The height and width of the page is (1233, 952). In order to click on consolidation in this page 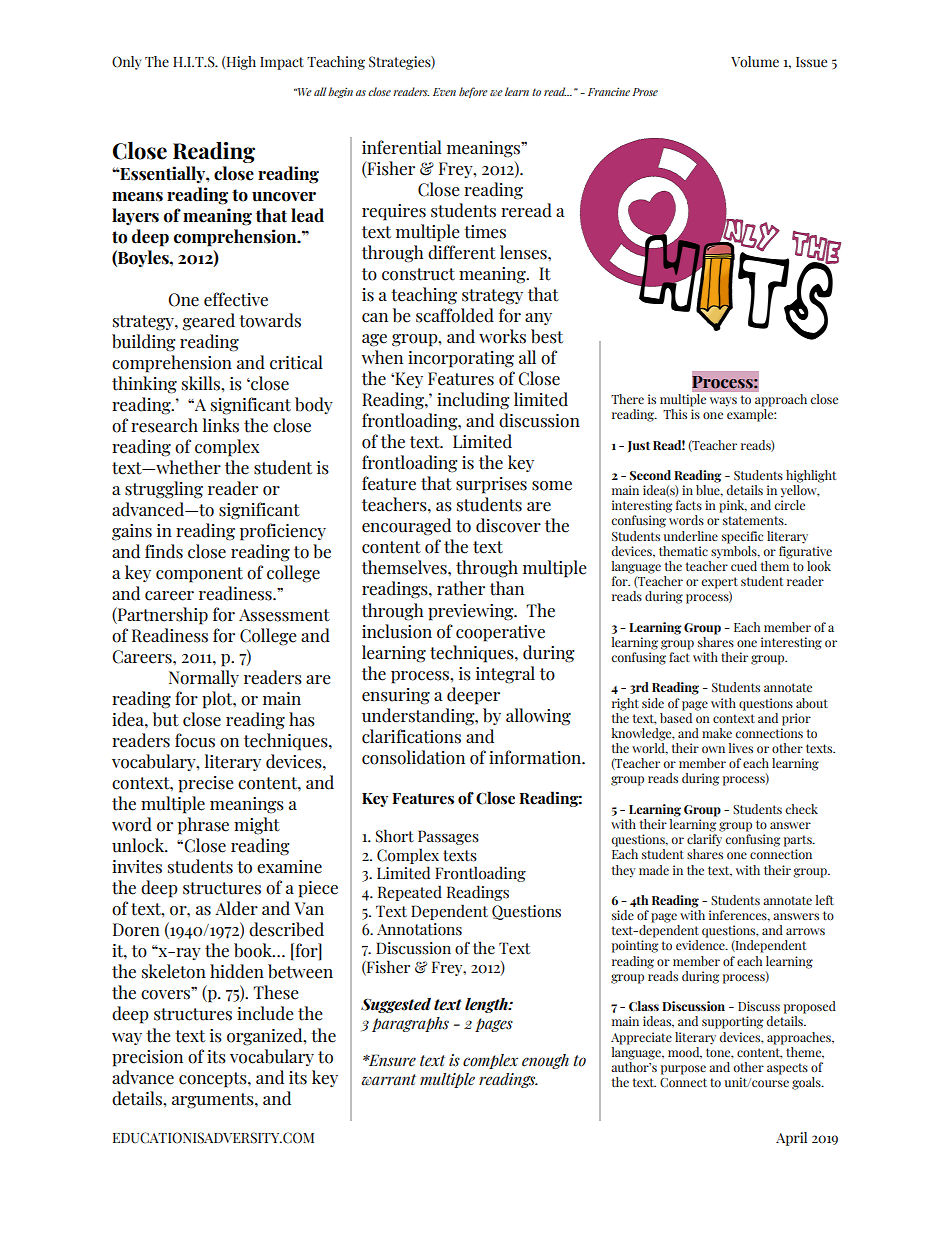, I will do `click(413, 757)`.
